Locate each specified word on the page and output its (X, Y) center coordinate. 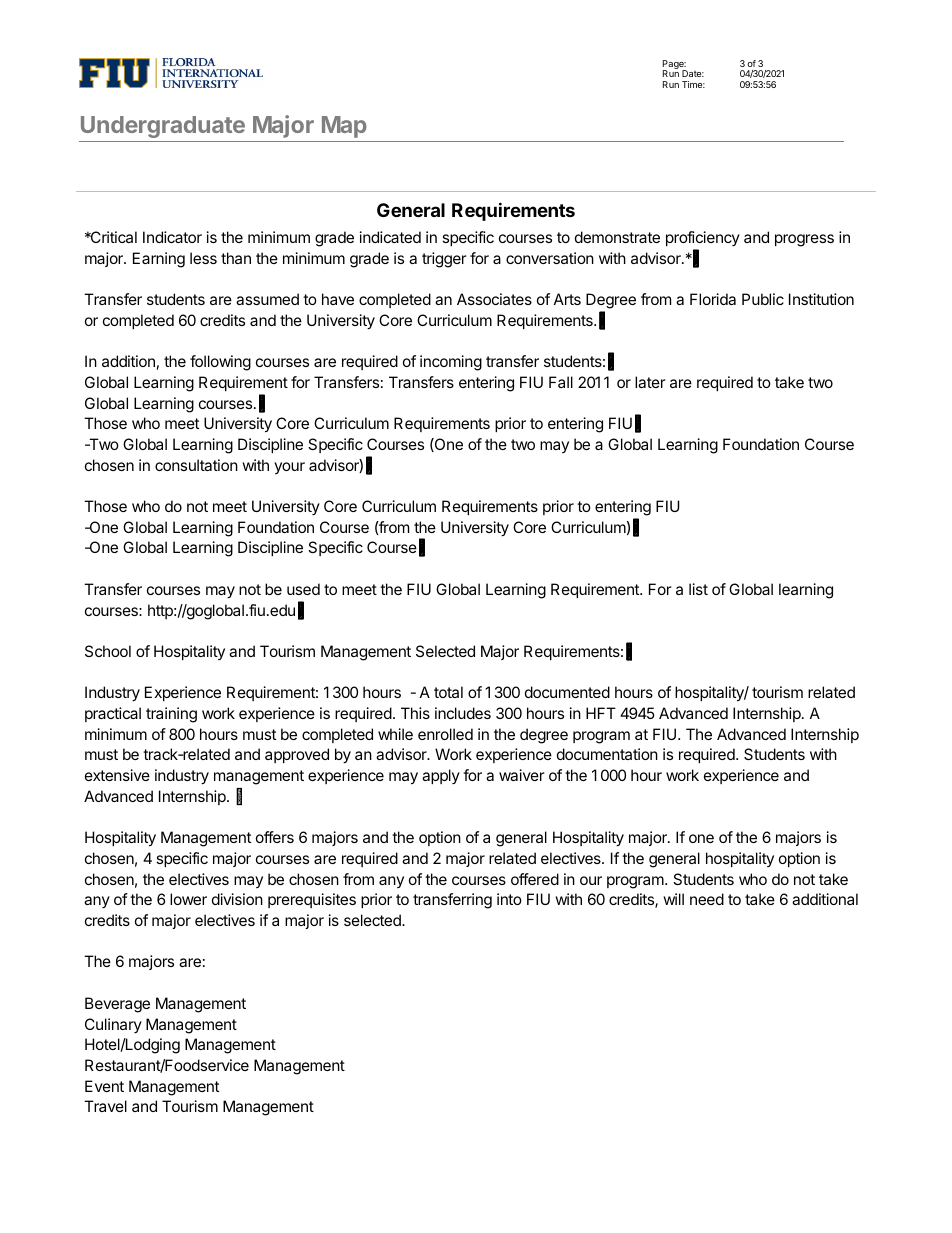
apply (441, 776)
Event (104, 1086)
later (650, 382)
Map (344, 127)
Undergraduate (163, 127)
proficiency (703, 238)
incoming (451, 363)
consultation (196, 465)
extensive (117, 775)
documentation (607, 754)
